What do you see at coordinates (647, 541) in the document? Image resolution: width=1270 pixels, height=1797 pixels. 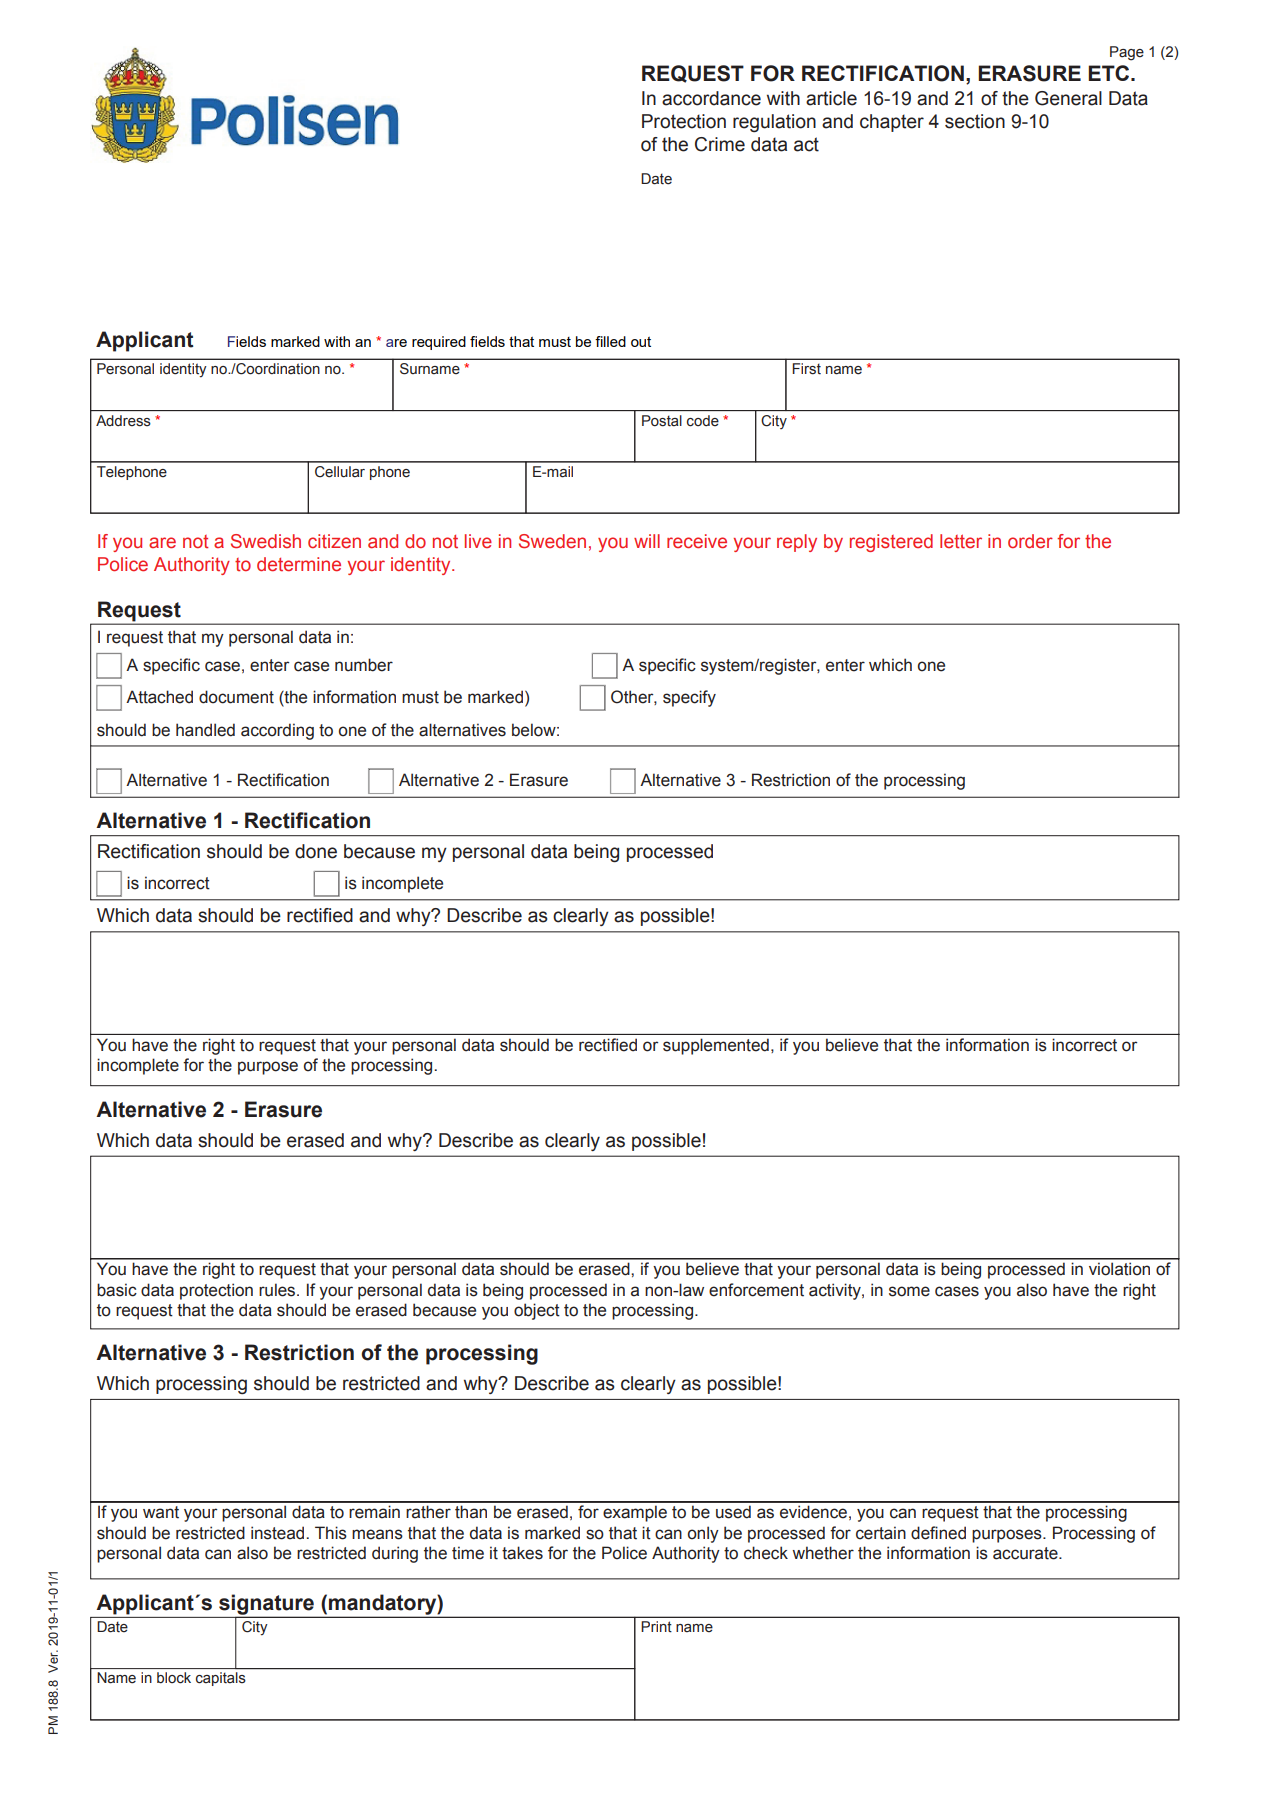 I see `will` at bounding box center [647, 541].
